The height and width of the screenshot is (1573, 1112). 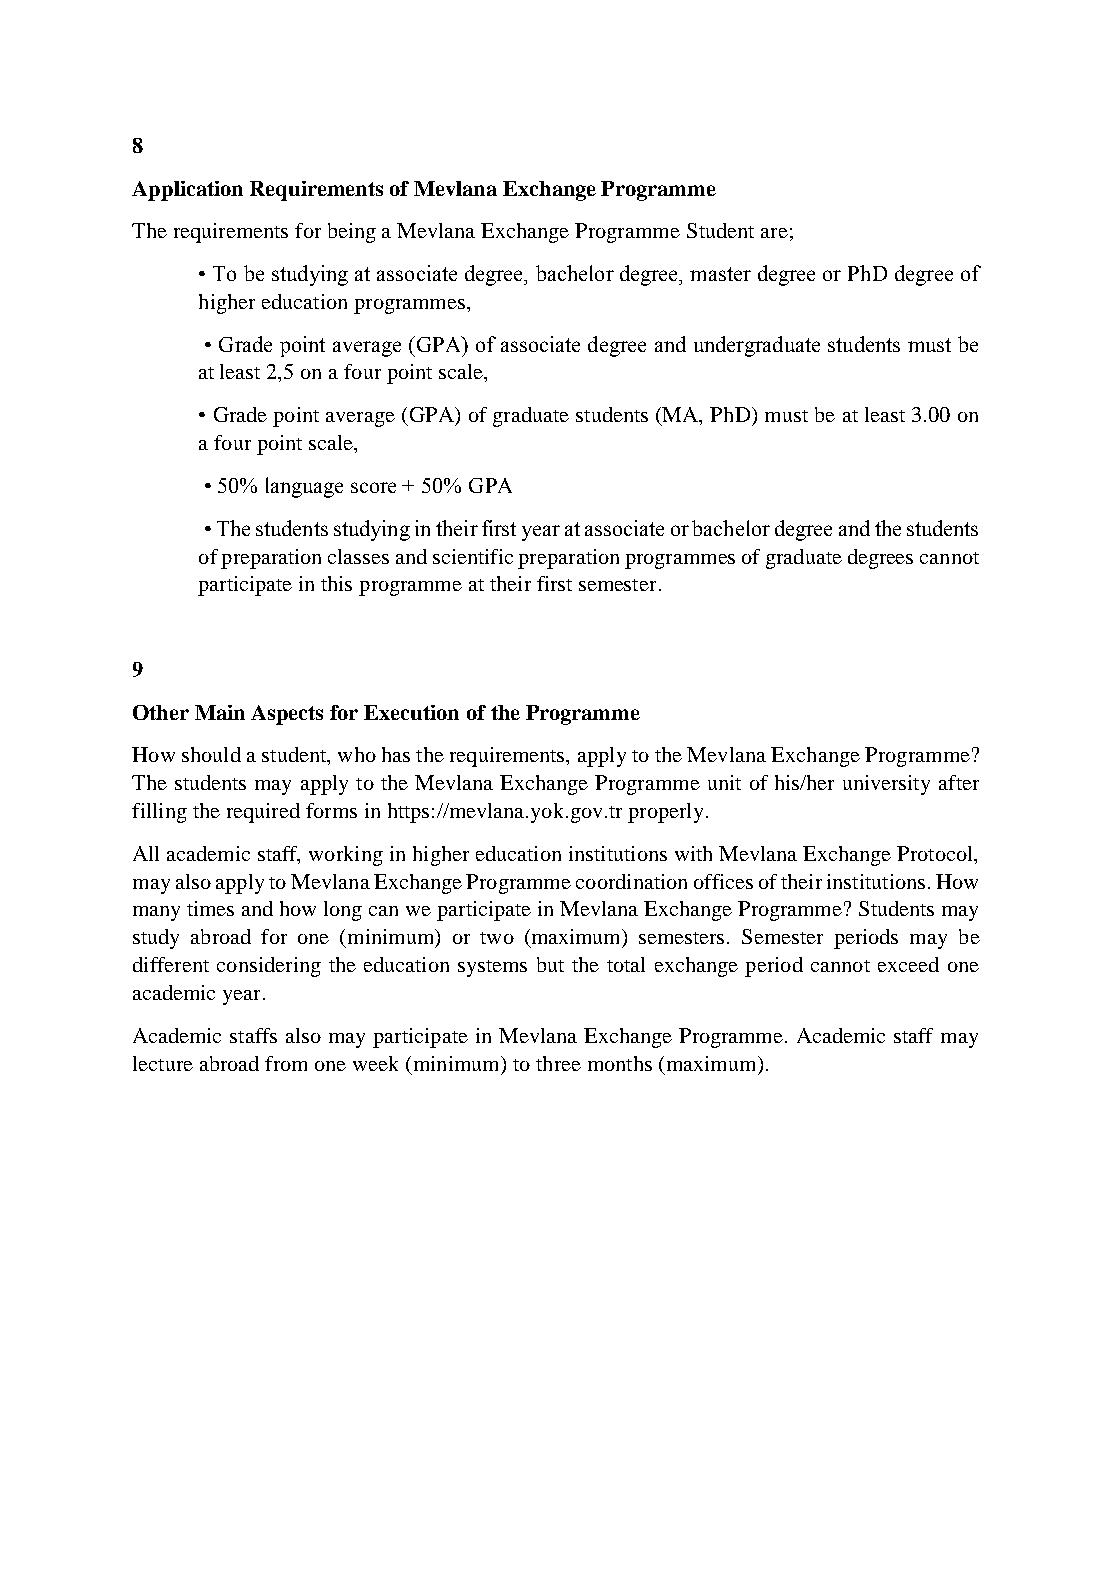 I want to click on Application, so click(x=187, y=191).
